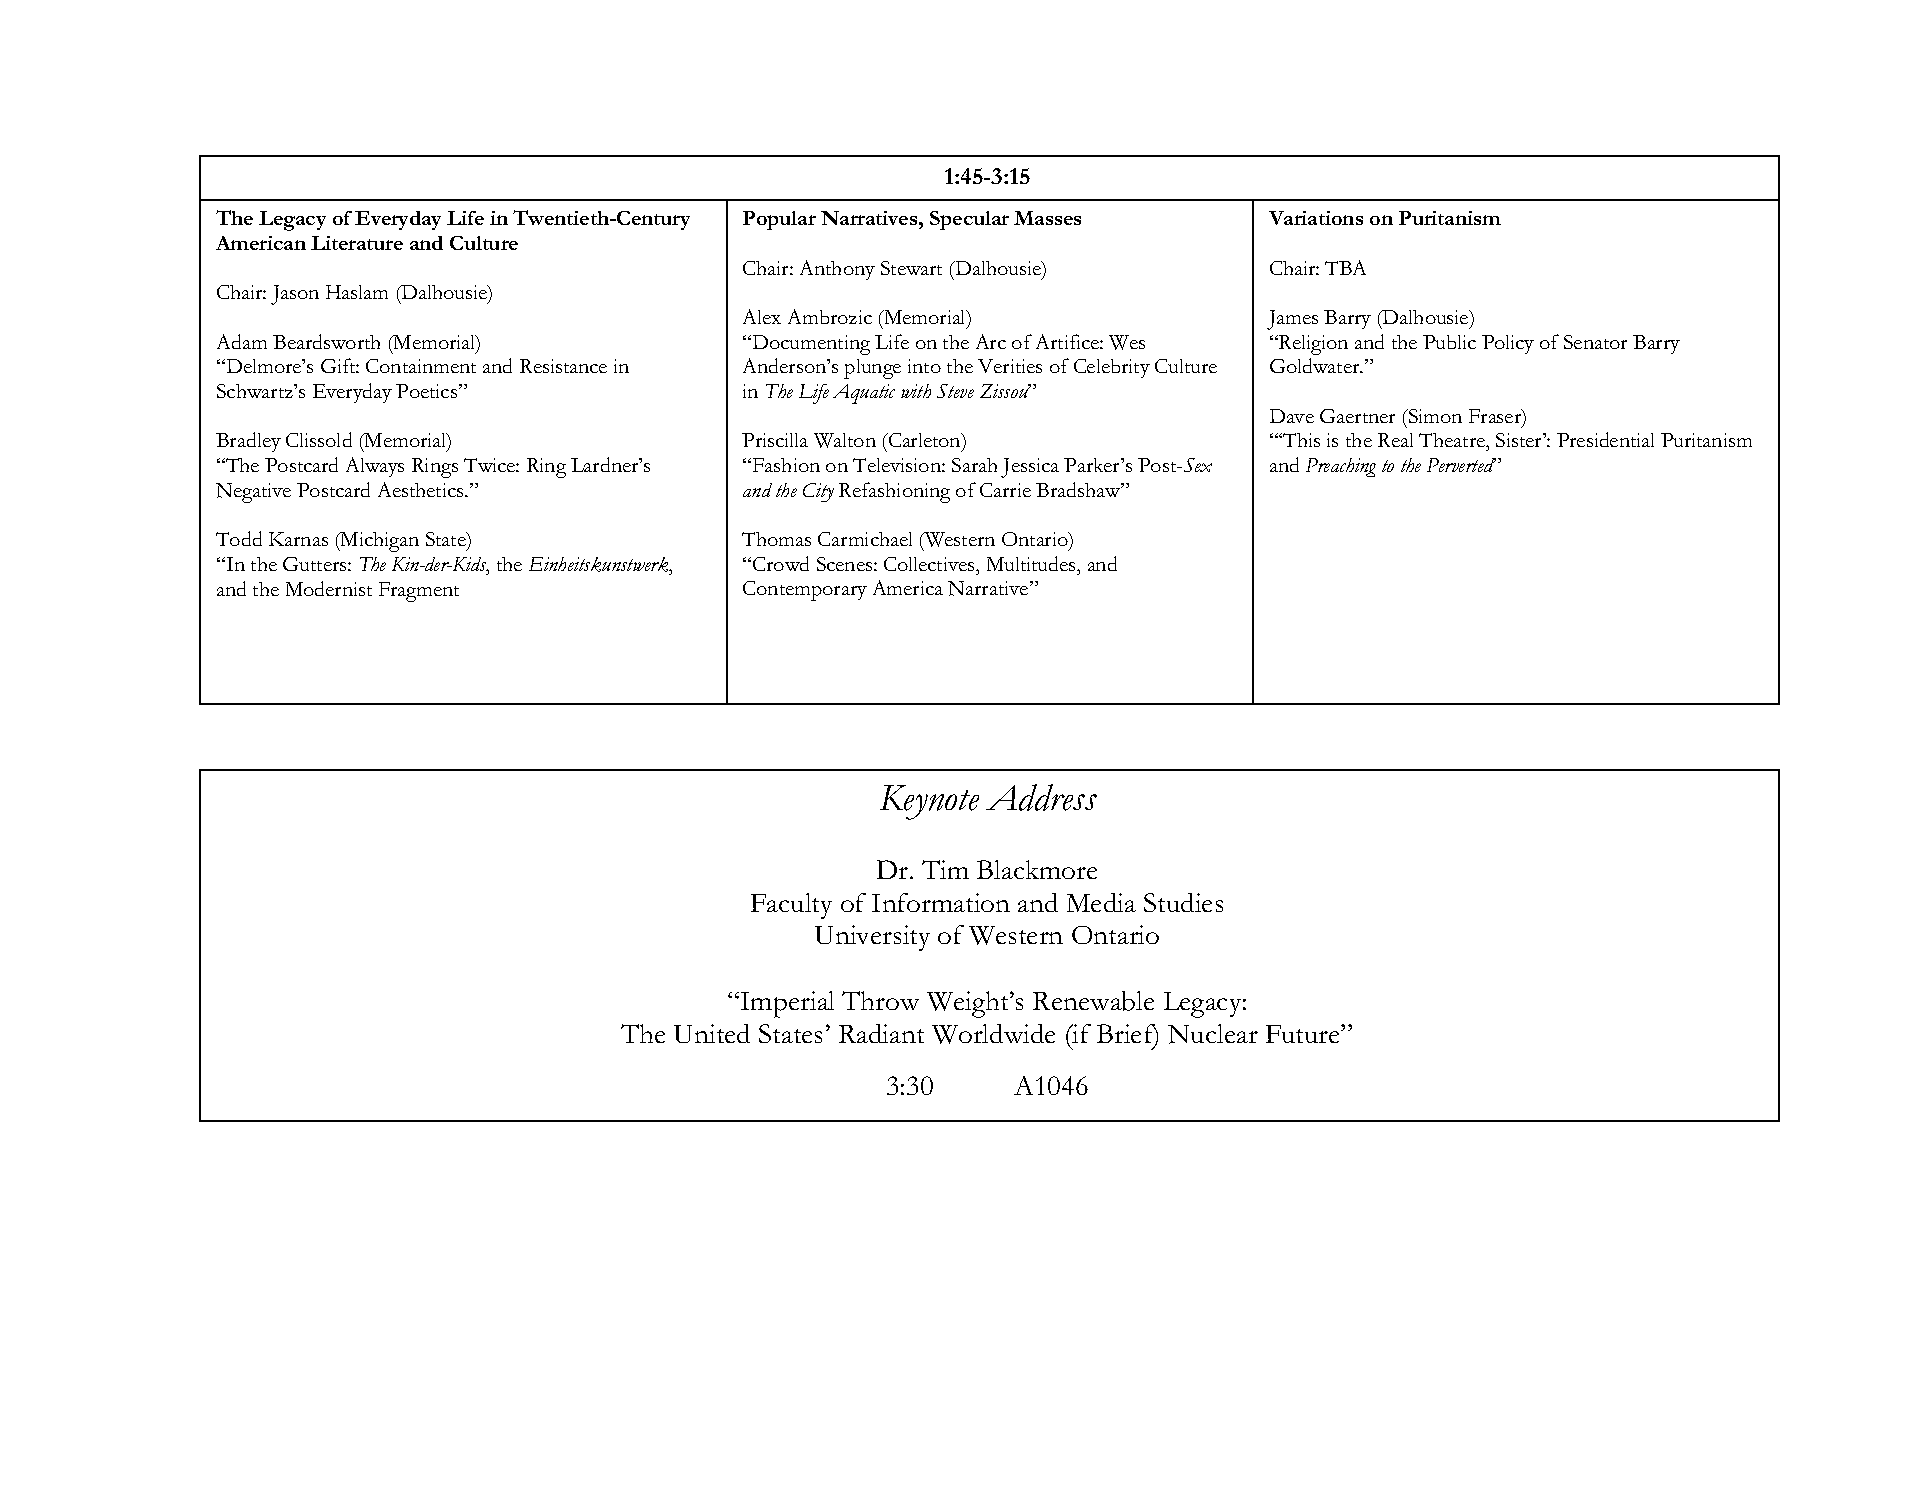 This screenshot has width=1930, height=1491. What do you see at coordinates (929, 802) in the screenshot?
I see `Keynote` at bounding box center [929, 802].
